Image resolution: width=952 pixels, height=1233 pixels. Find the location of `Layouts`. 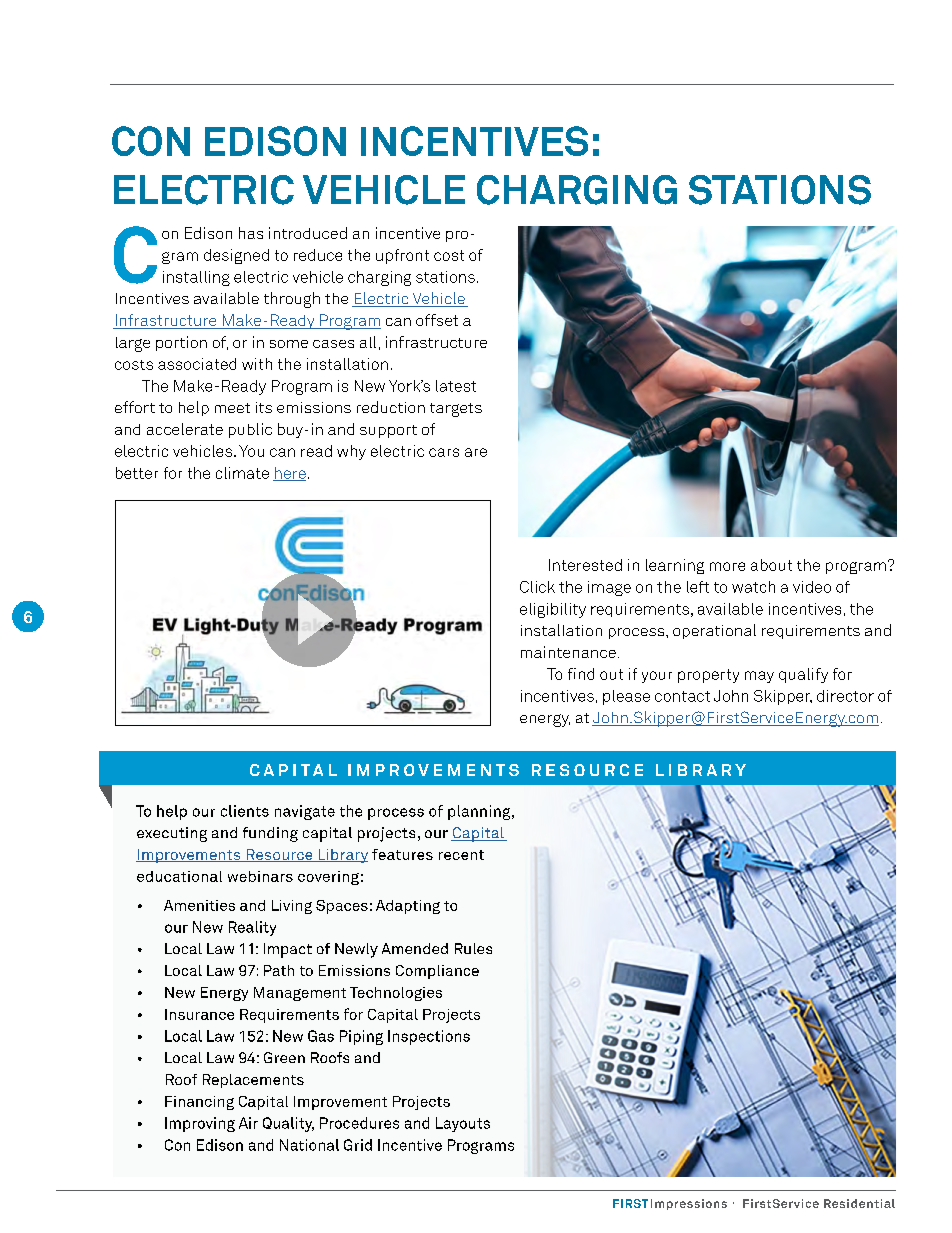

Layouts is located at coordinates (463, 1124).
